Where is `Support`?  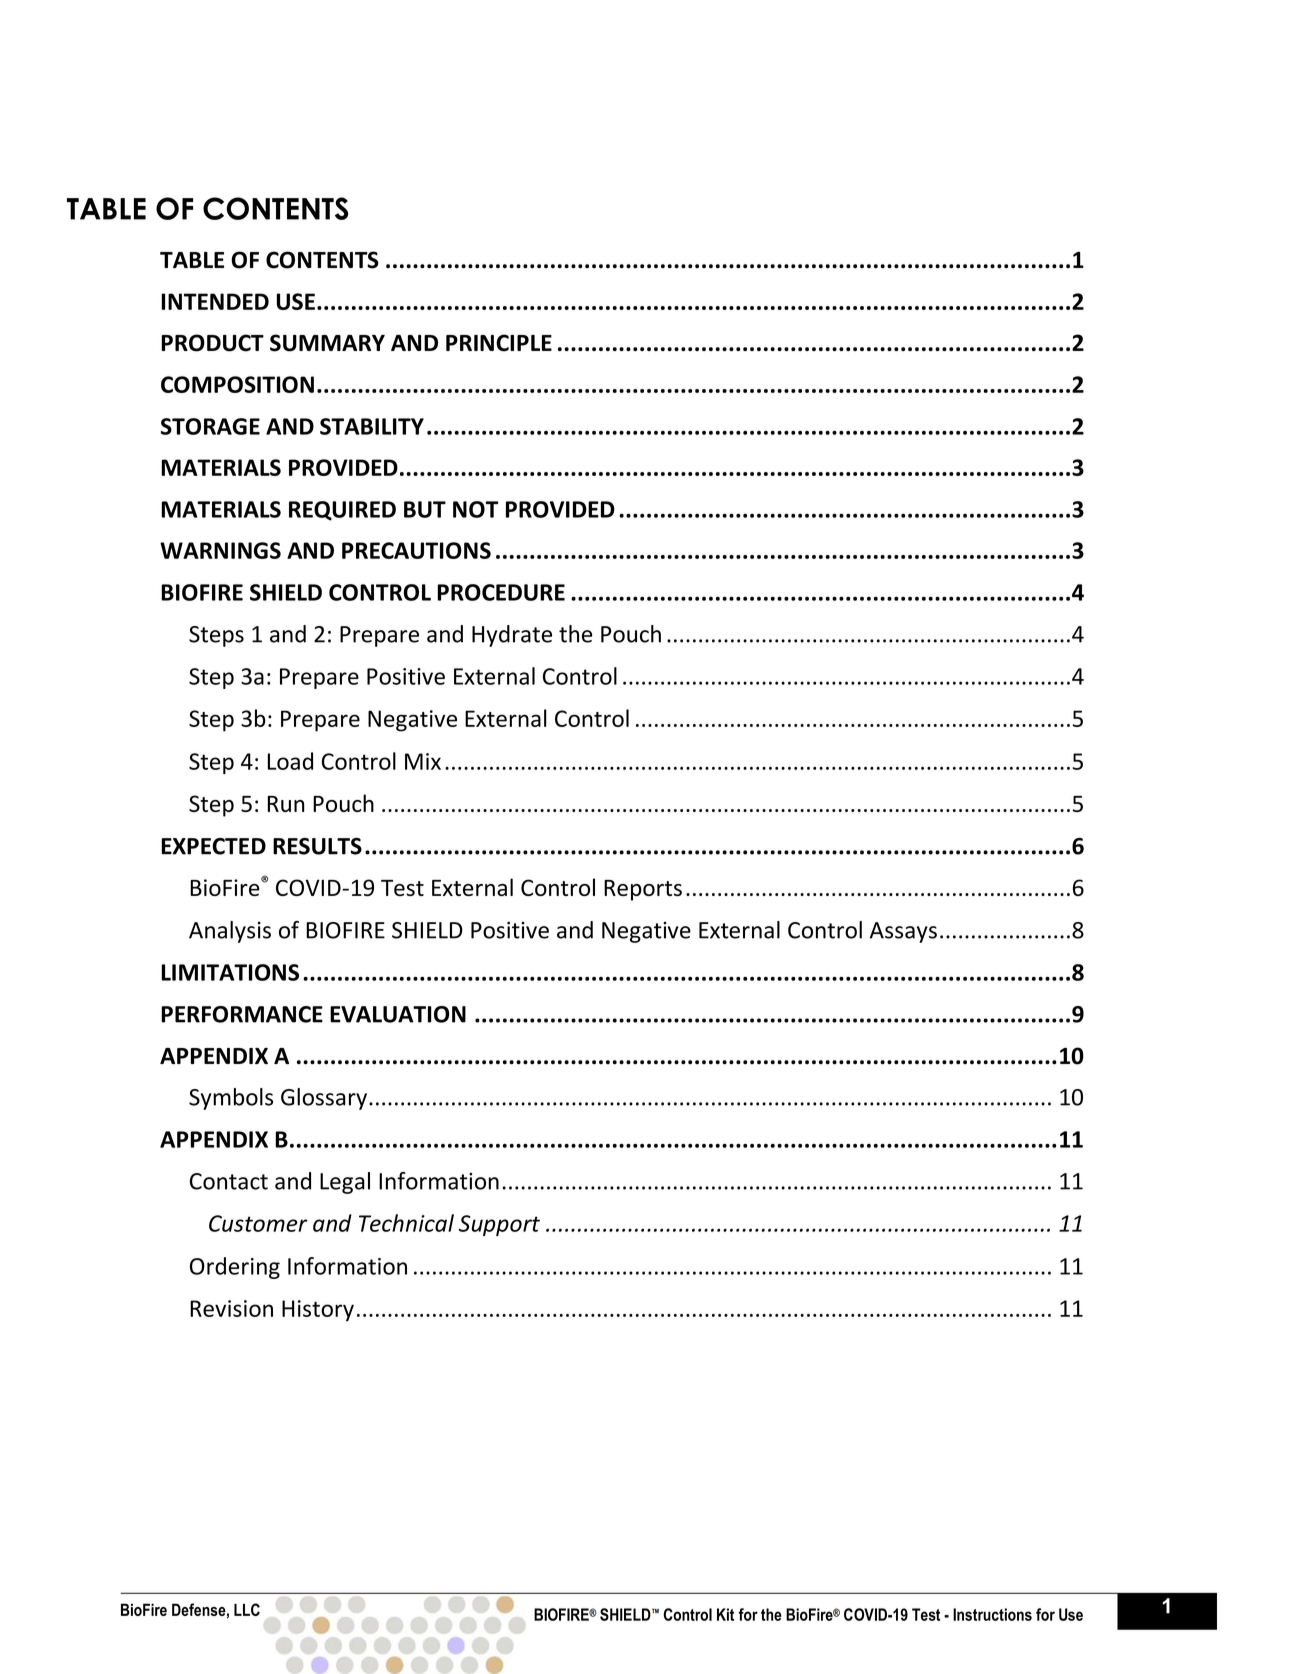
Support is located at coordinates (499, 1225).
